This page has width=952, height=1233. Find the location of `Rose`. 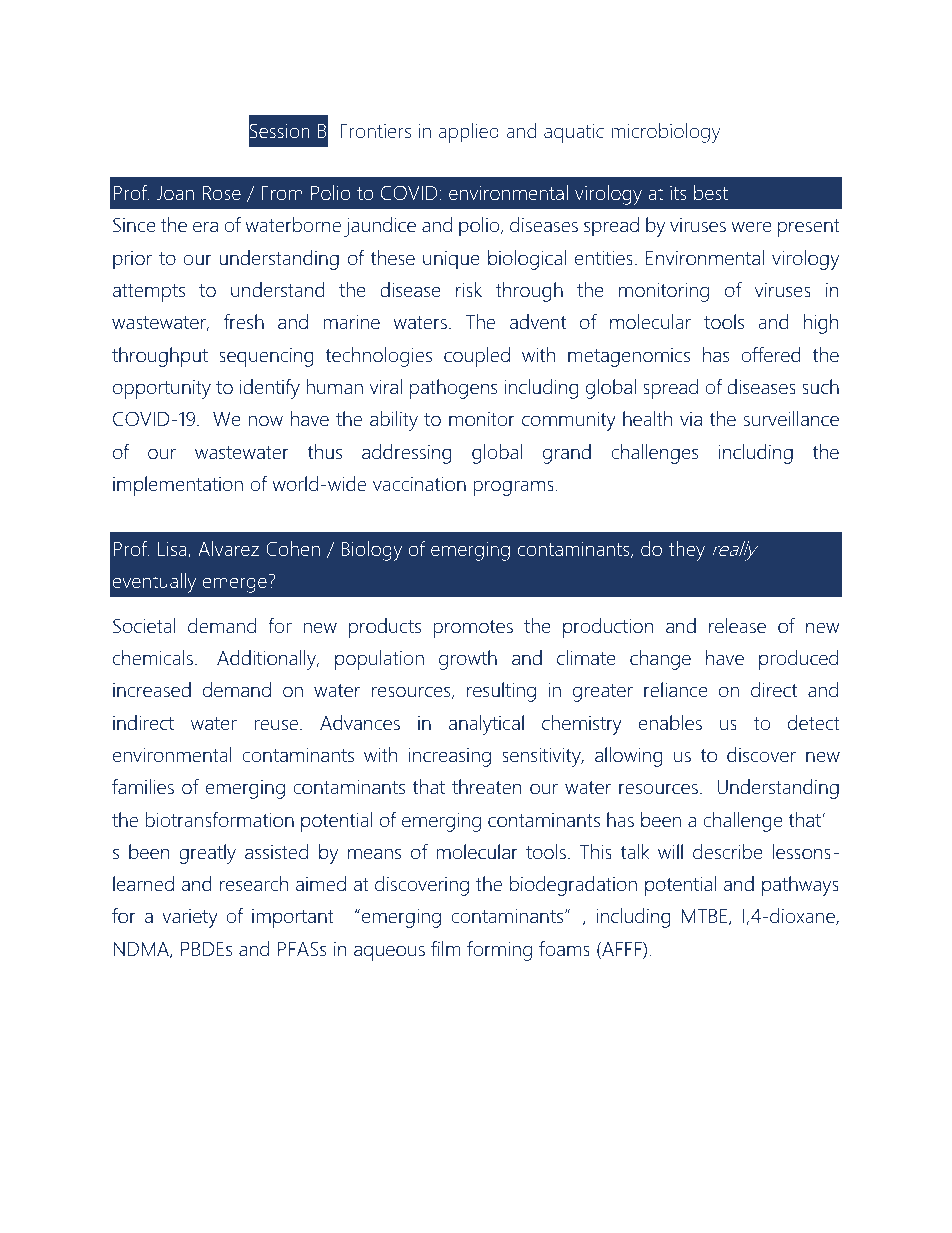

Rose is located at coordinates (222, 193).
